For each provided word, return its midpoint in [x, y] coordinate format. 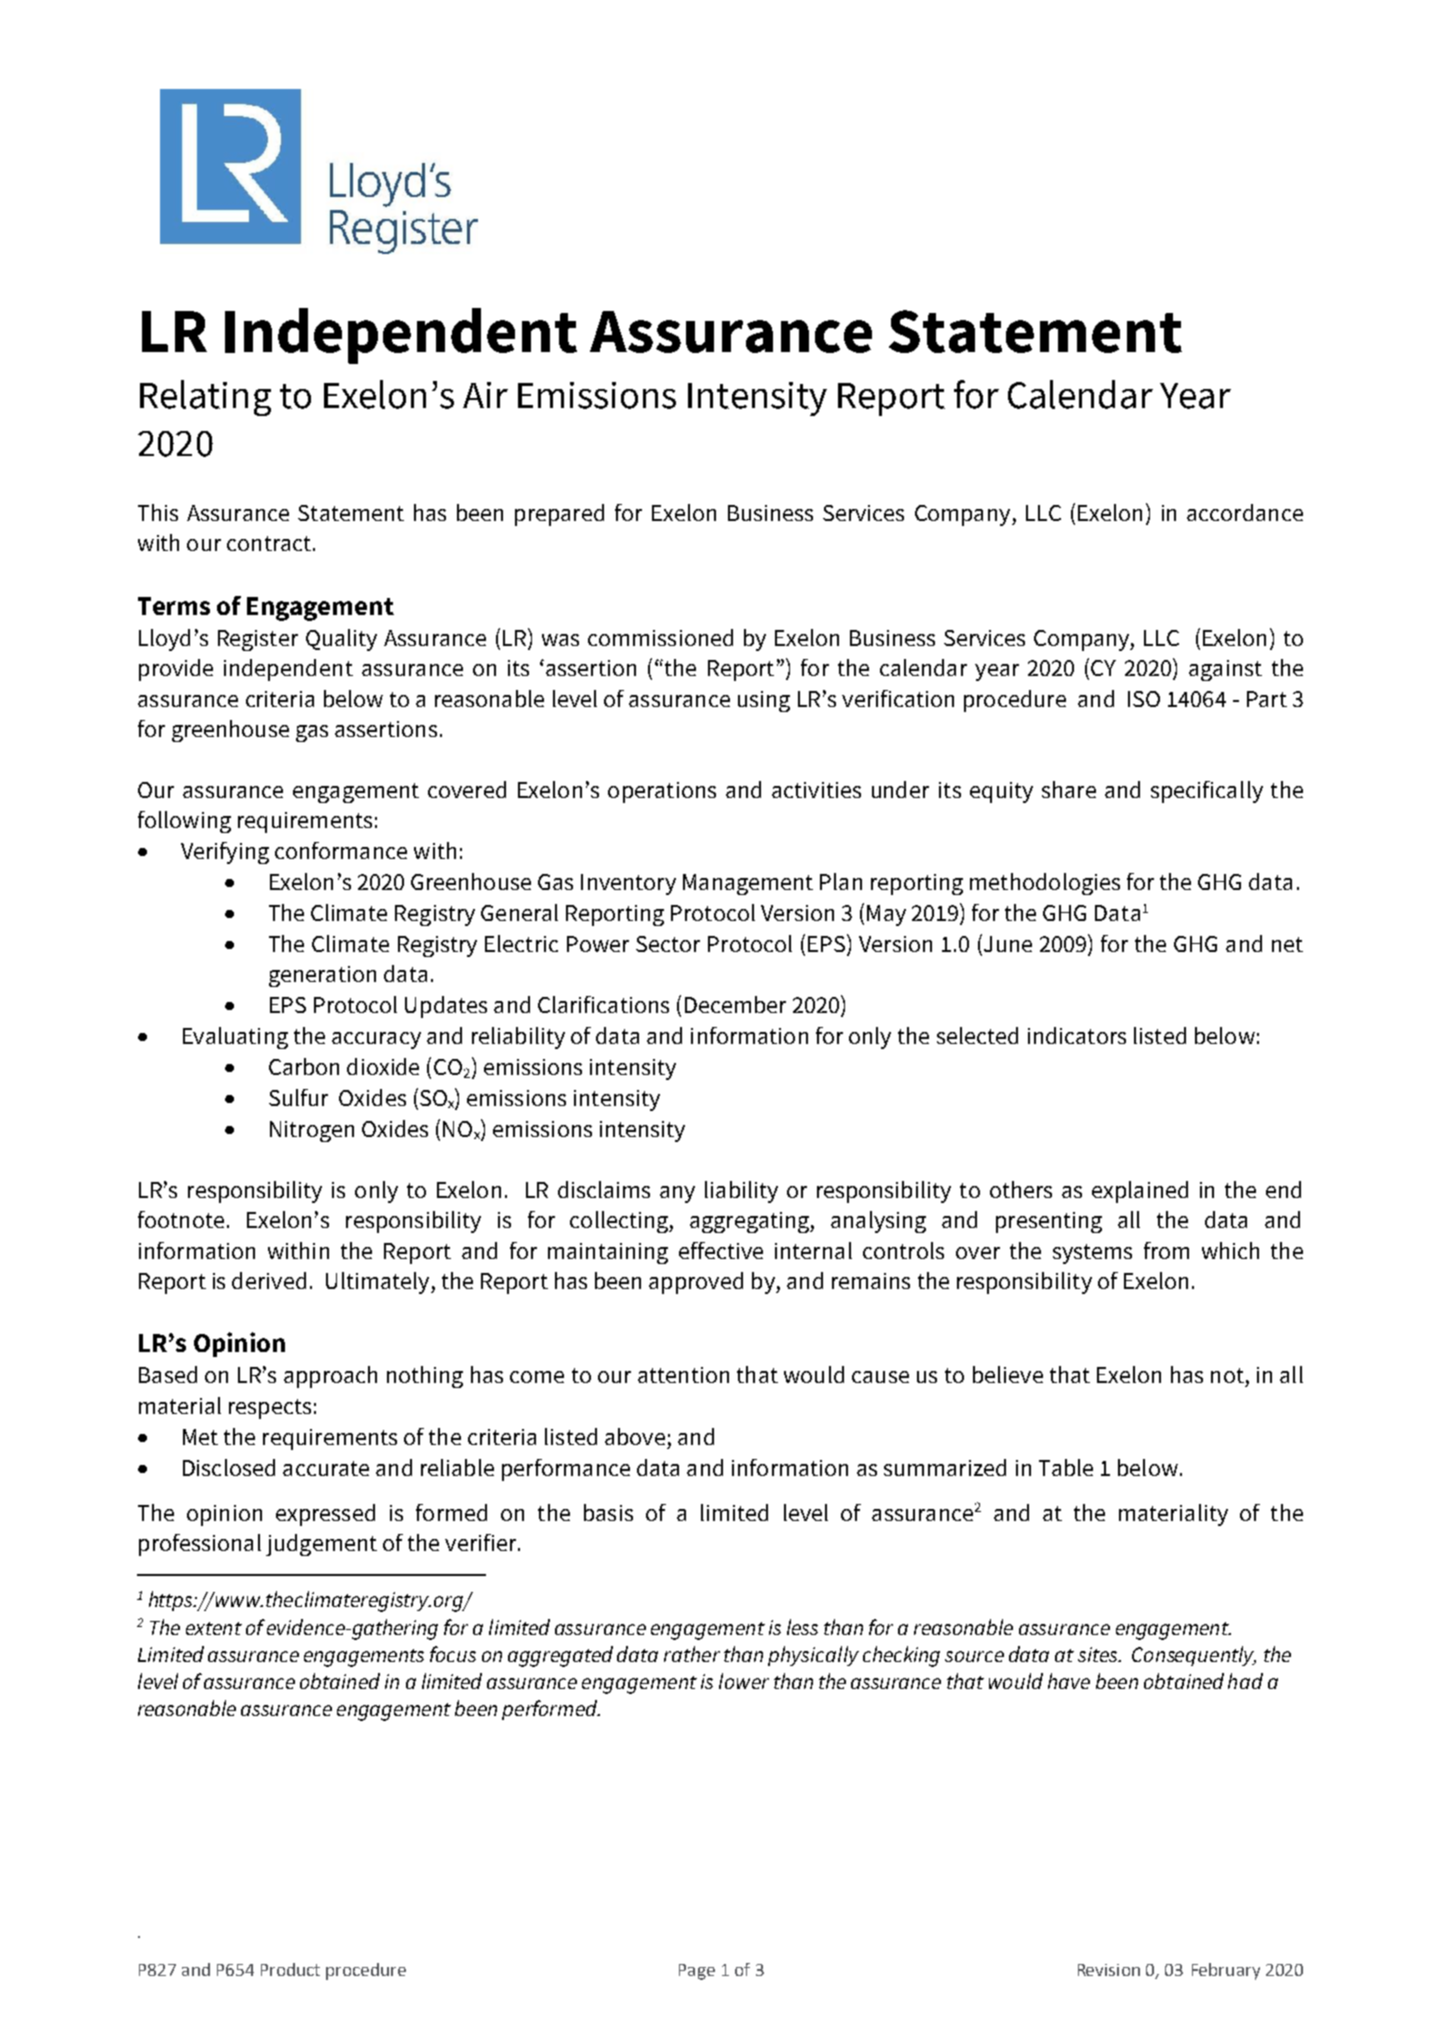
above [635, 1436]
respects [270, 1409]
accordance [1245, 512]
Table [1066, 1467]
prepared [559, 515]
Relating [205, 398]
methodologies [1045, 884]
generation [322, 976]
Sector [668, 944]
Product [290, 1969]
